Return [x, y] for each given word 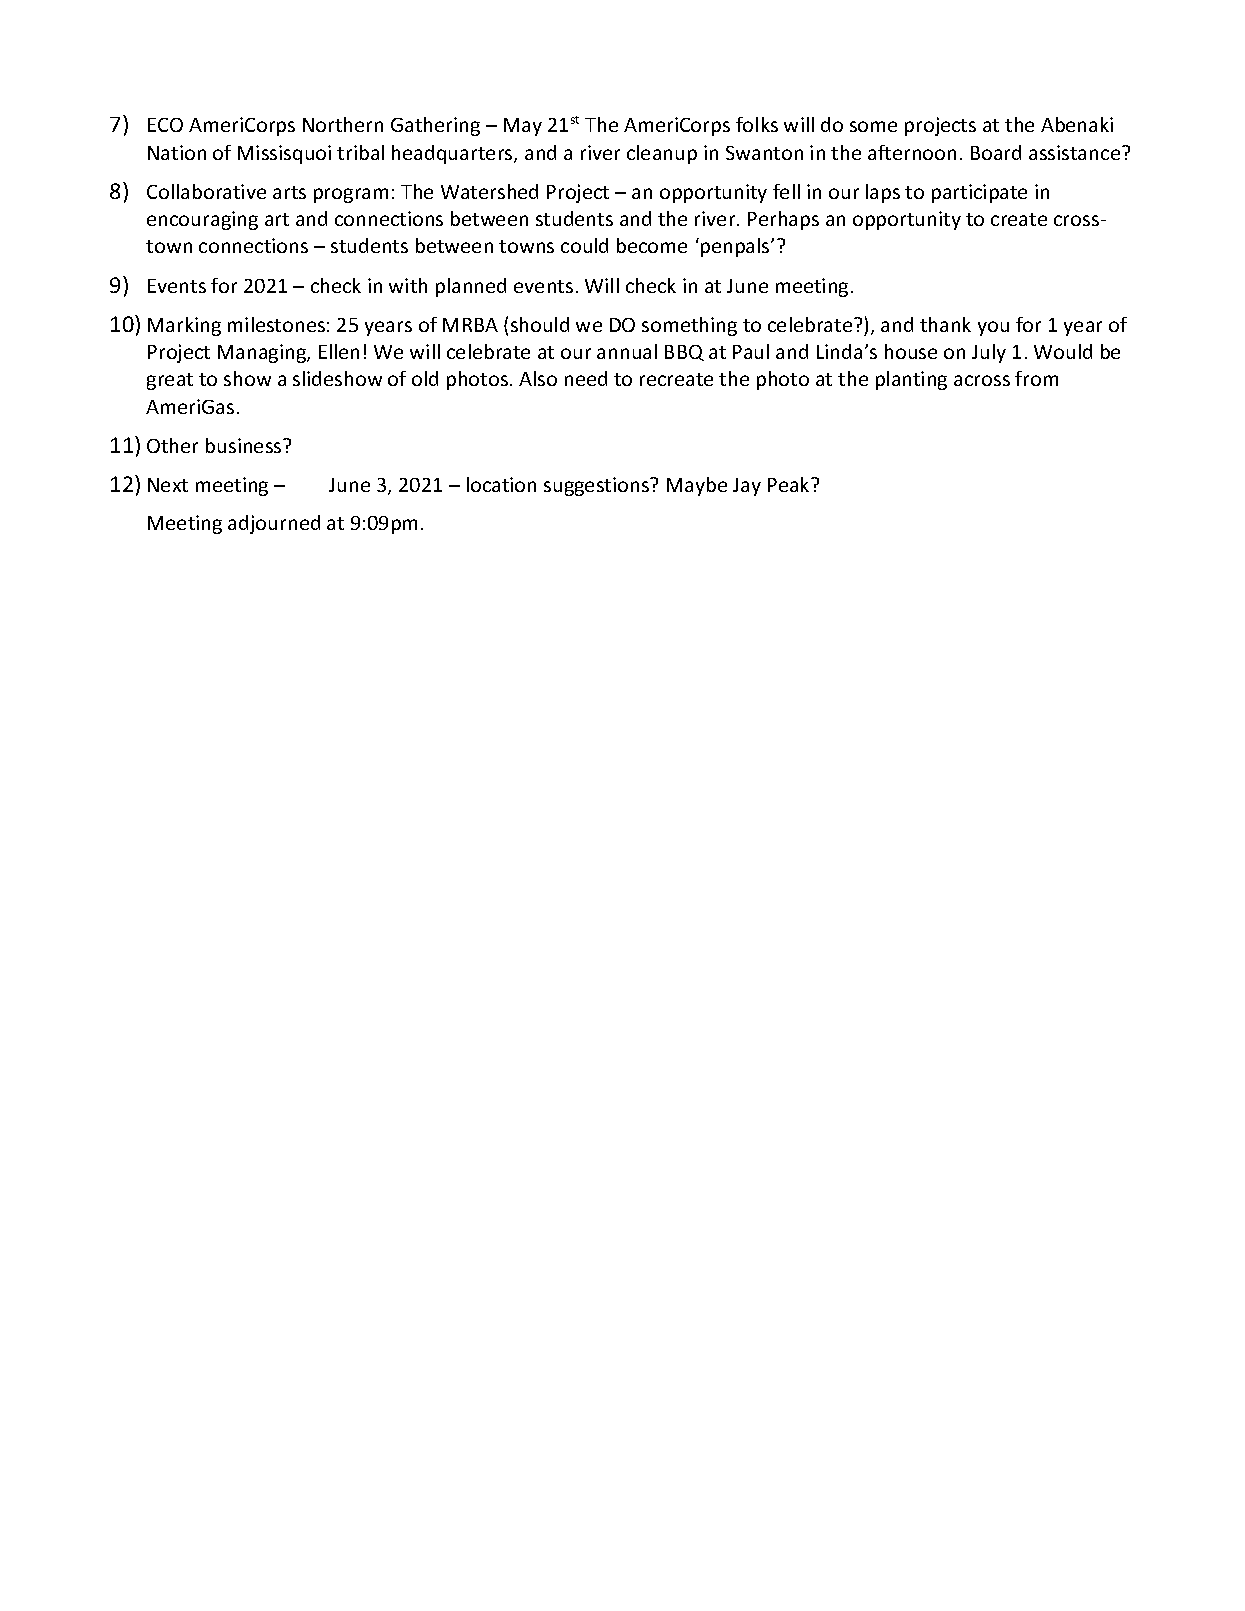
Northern [343, 124]
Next [168, 485]
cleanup [662, 154]
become [652, 245]
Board [996, 152]
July [989, 353]
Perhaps [783, 220]
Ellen [339, 351]
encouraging [202, 220]
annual [627, 351]
